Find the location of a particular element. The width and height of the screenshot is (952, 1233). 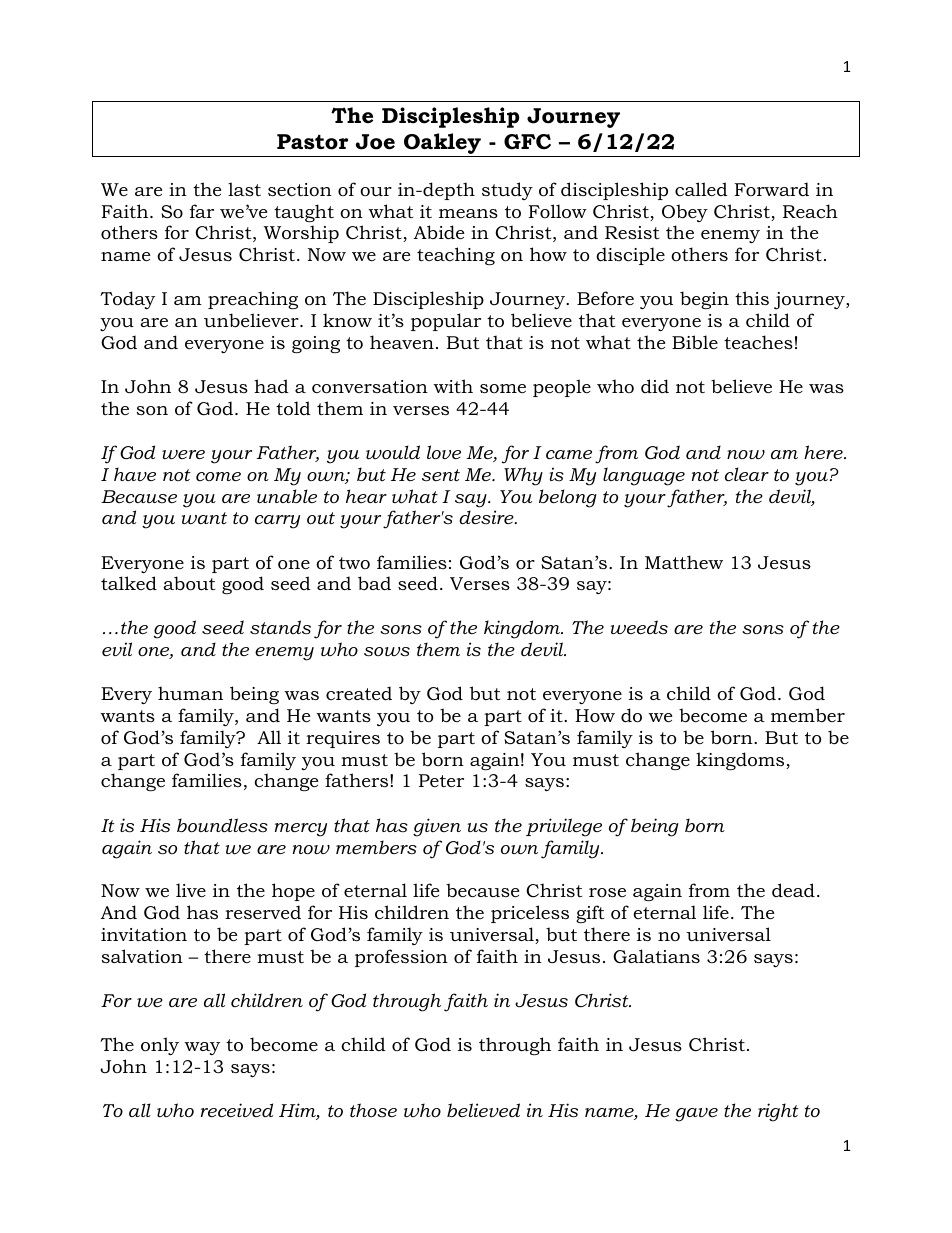

sent is located at coordinates (441, 475).
